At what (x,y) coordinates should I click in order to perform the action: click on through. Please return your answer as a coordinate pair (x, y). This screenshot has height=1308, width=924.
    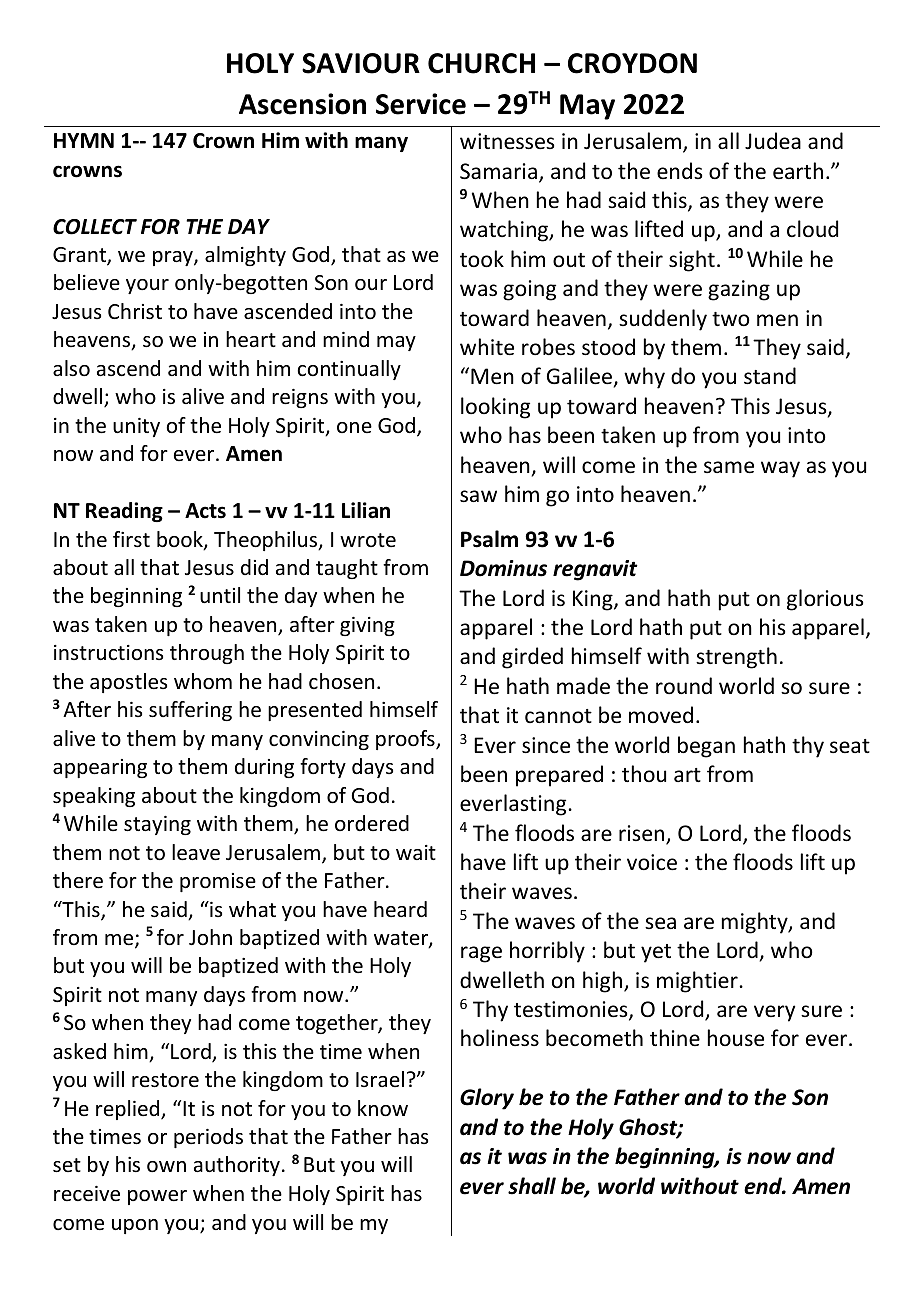
    Looking at the image, I should click on (207, 654).
